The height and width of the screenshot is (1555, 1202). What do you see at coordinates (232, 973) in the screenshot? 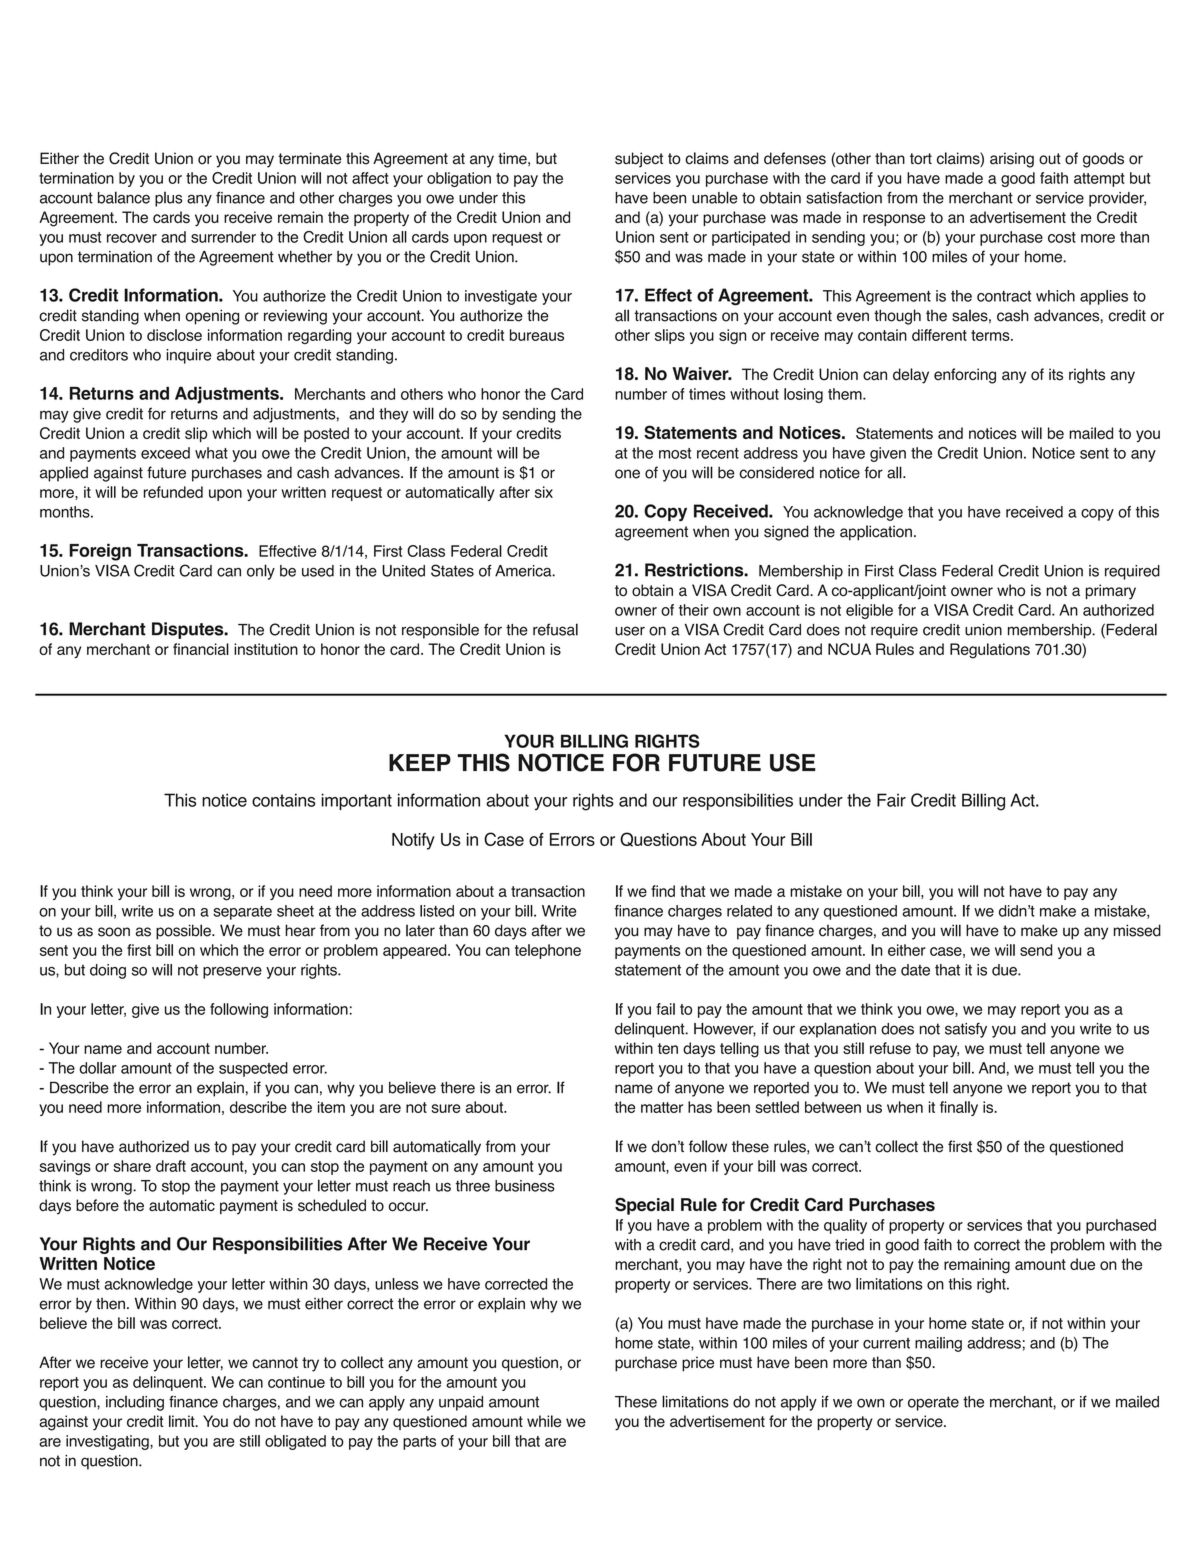
I see `preserve` at bounding box center [232, 973].
